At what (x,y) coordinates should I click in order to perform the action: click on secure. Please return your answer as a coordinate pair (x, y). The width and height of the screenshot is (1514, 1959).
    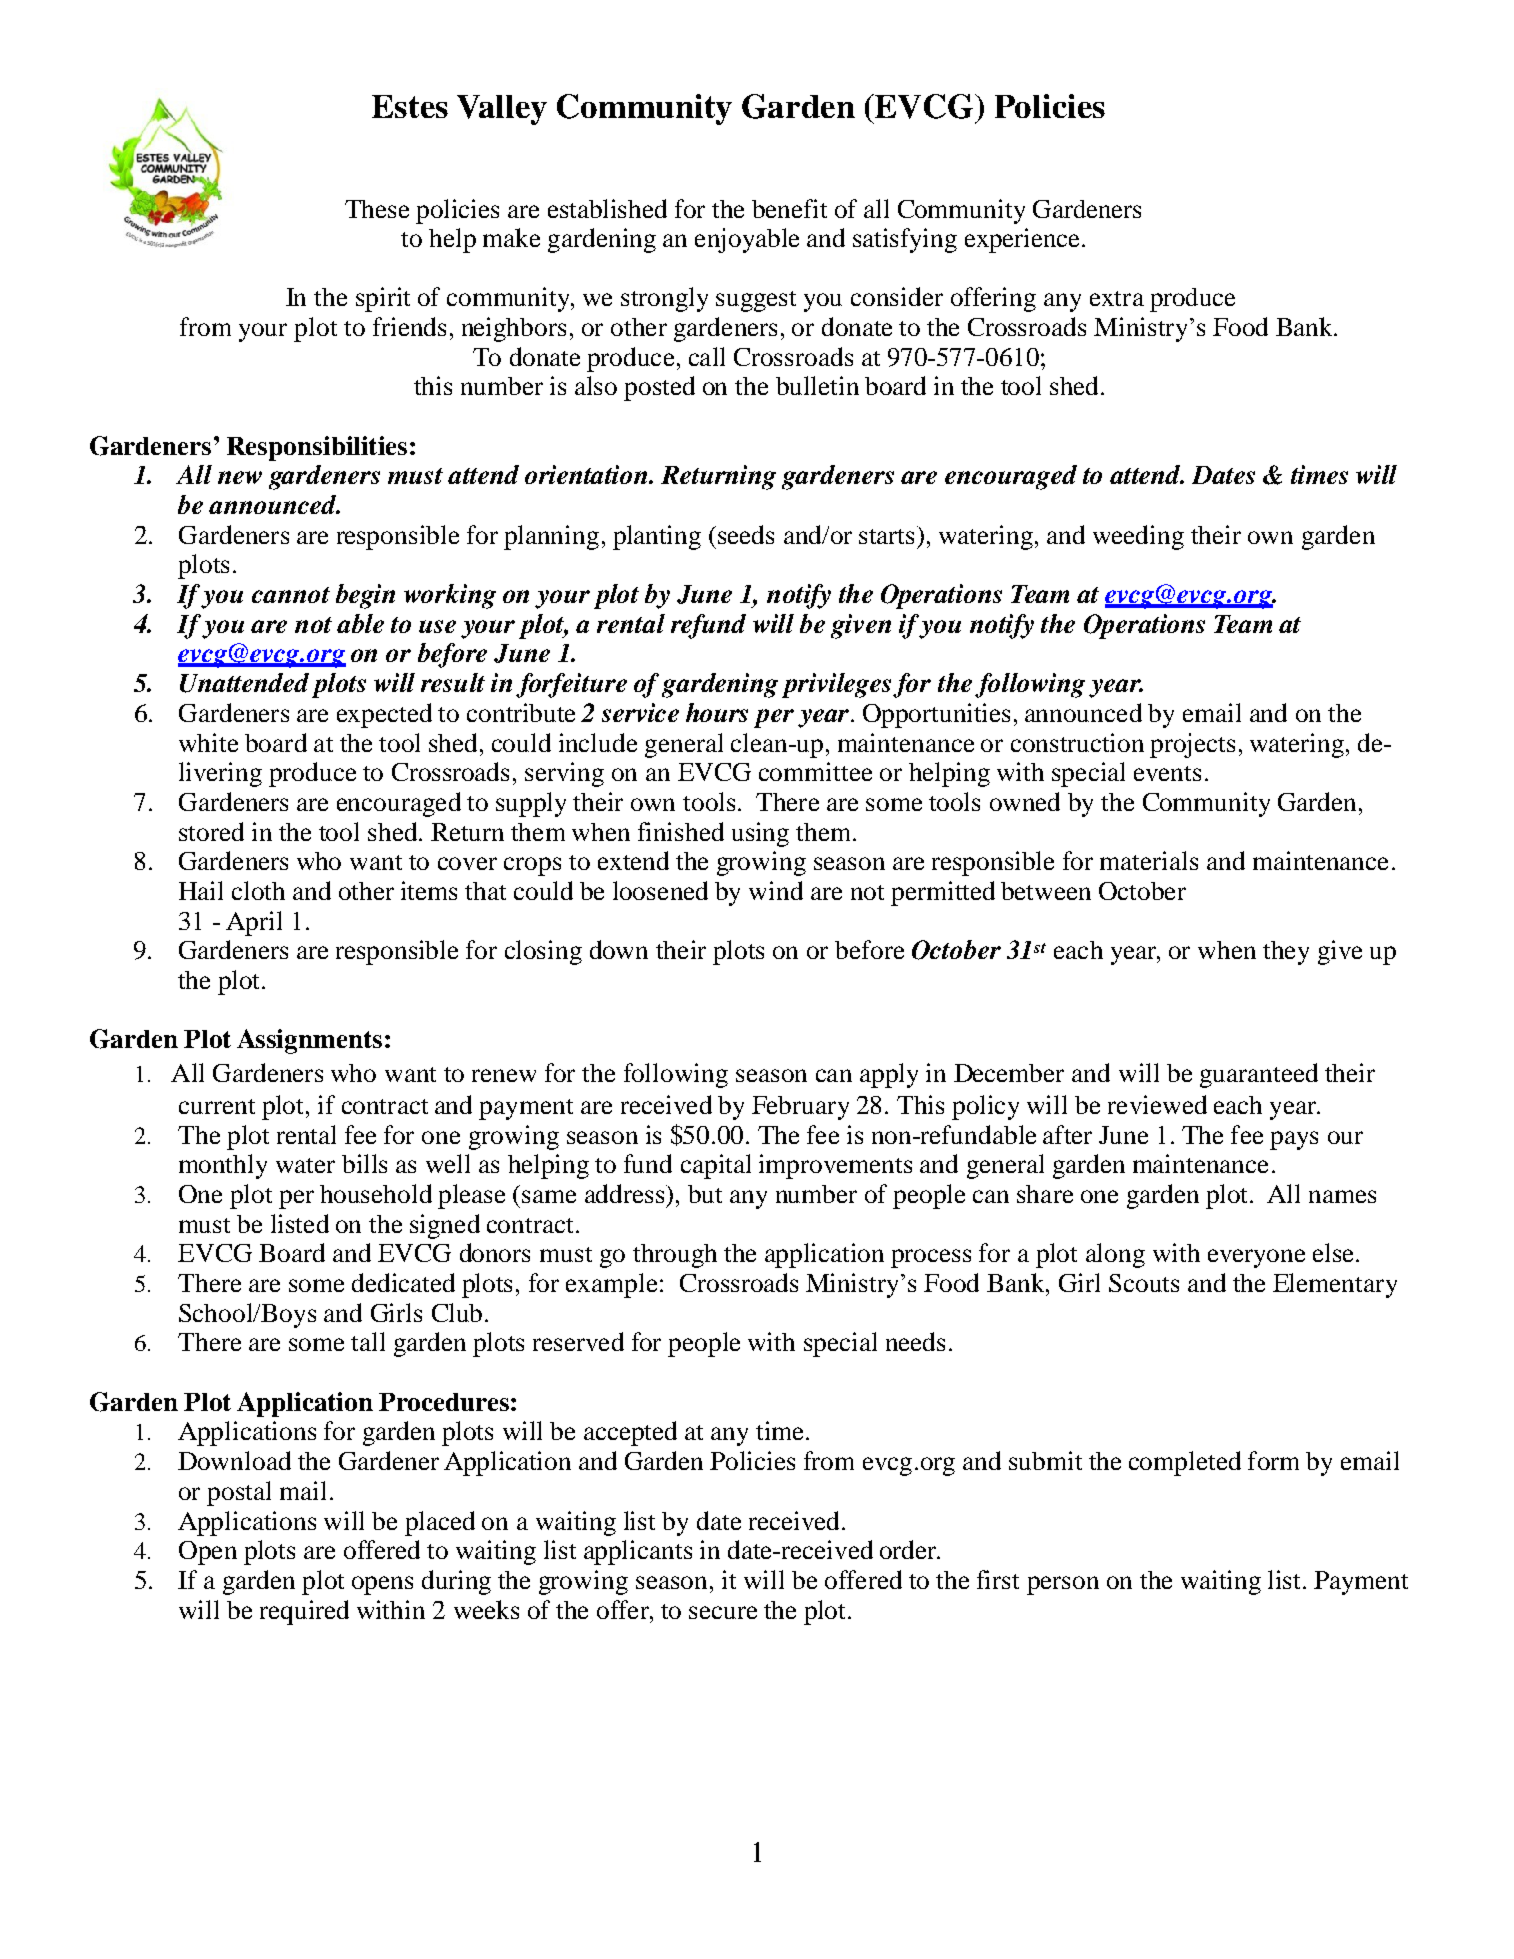
    Looking at the image, I should click on (723, 1612).
